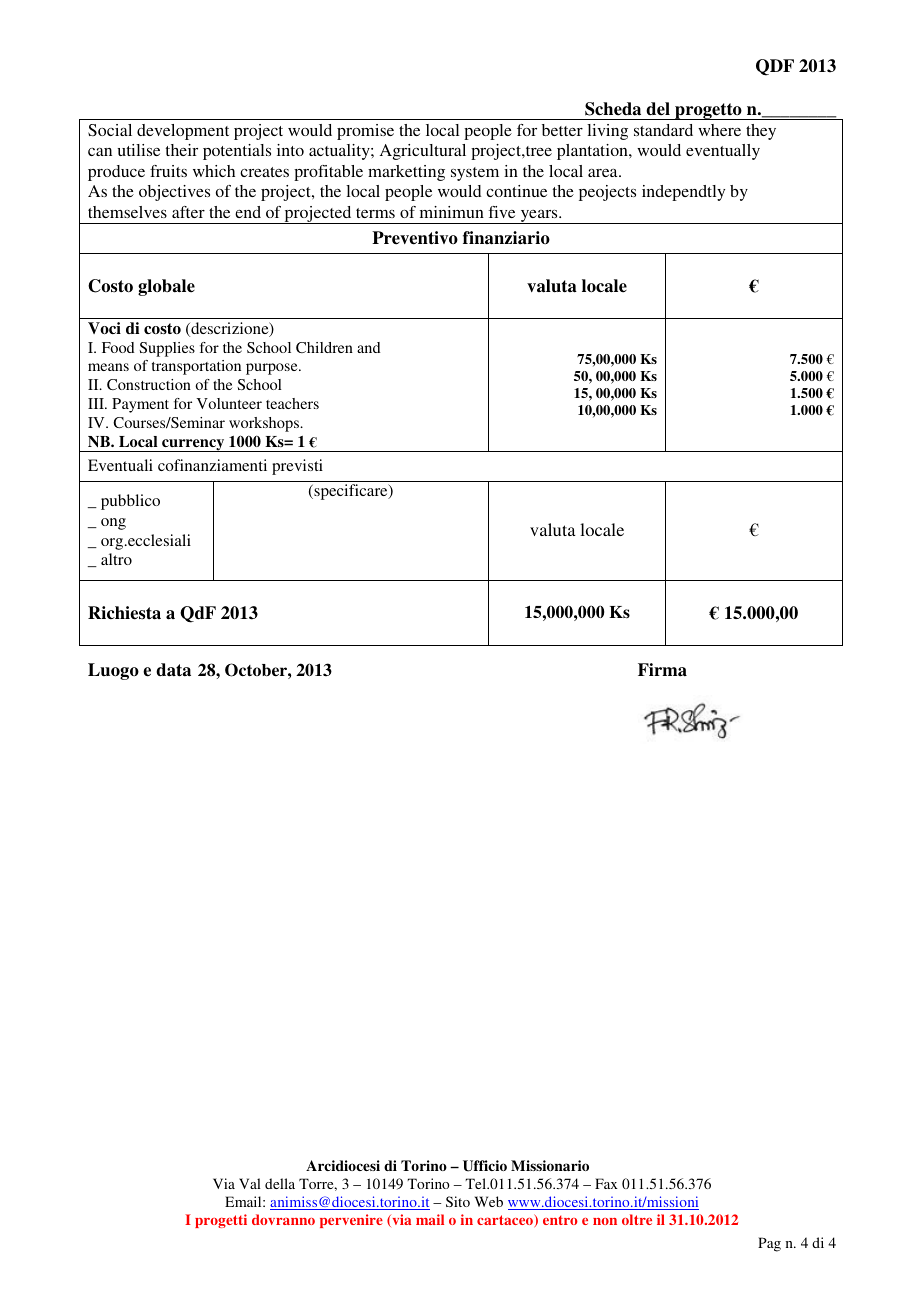 The width and height of the screenshot is (924, 1308). I want to click on ong, so click(113, 524).
